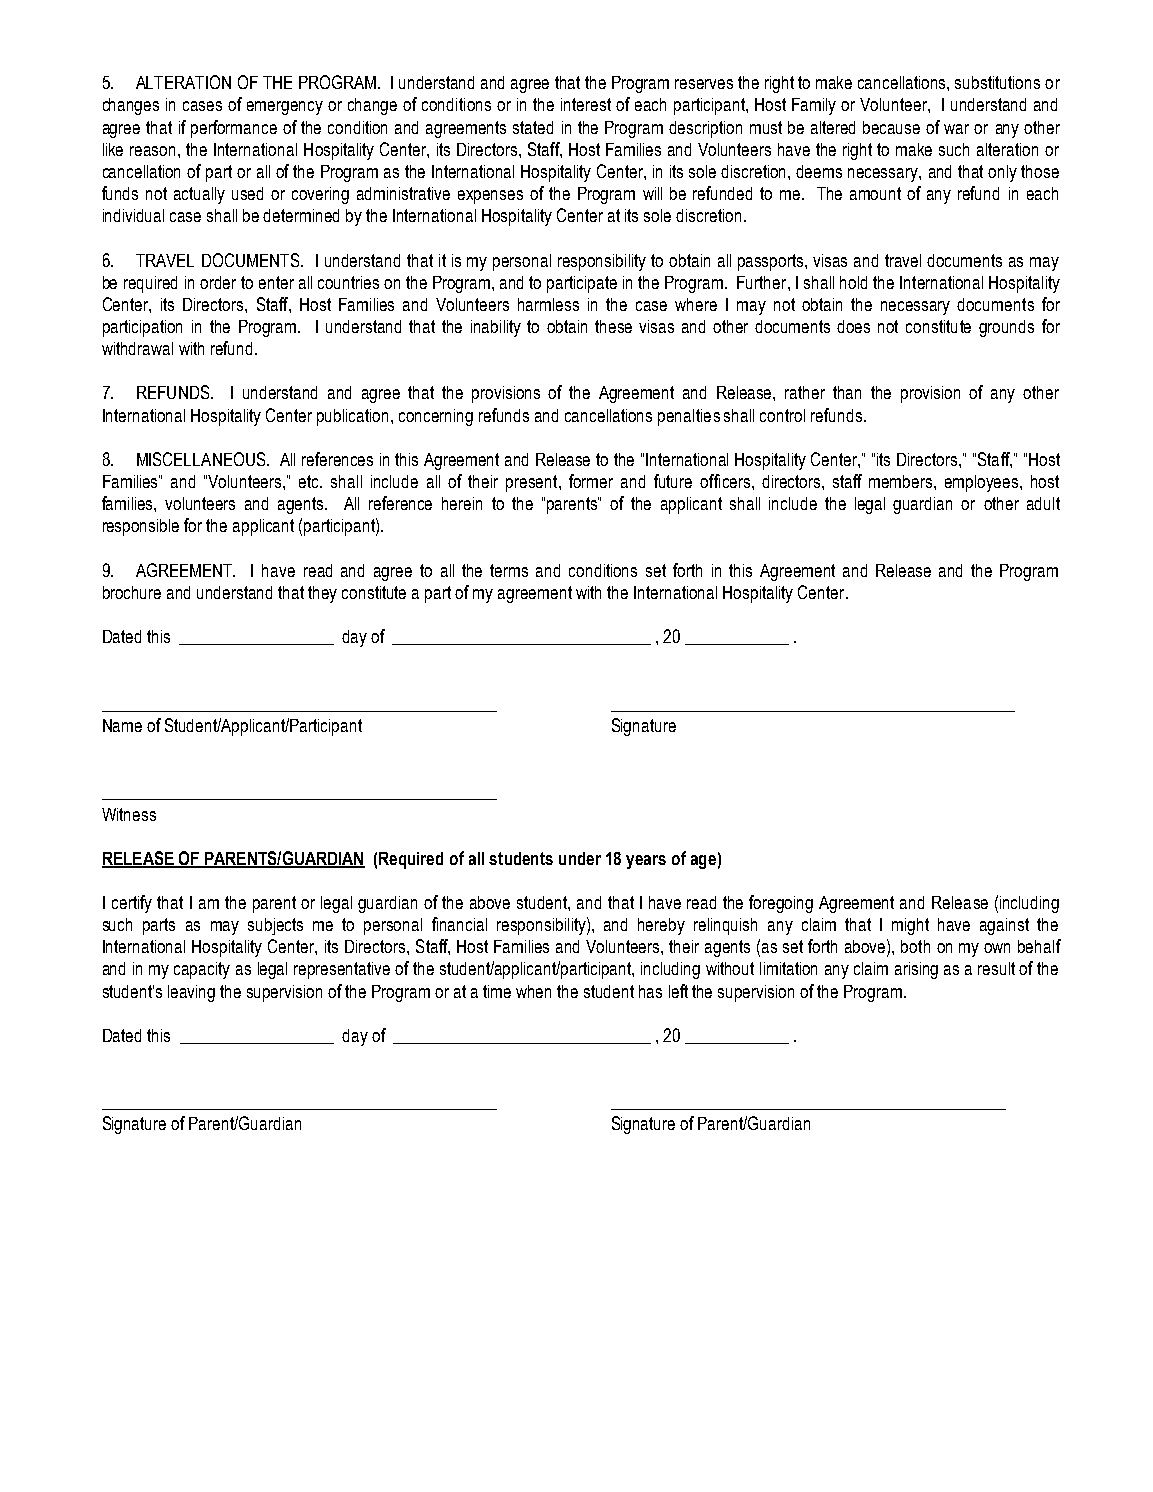 The height and width of the document is (1492, 1153). What do you see at coordinates (122, 725) in the document?
I see `Name` at bounding box center [122, 725].
